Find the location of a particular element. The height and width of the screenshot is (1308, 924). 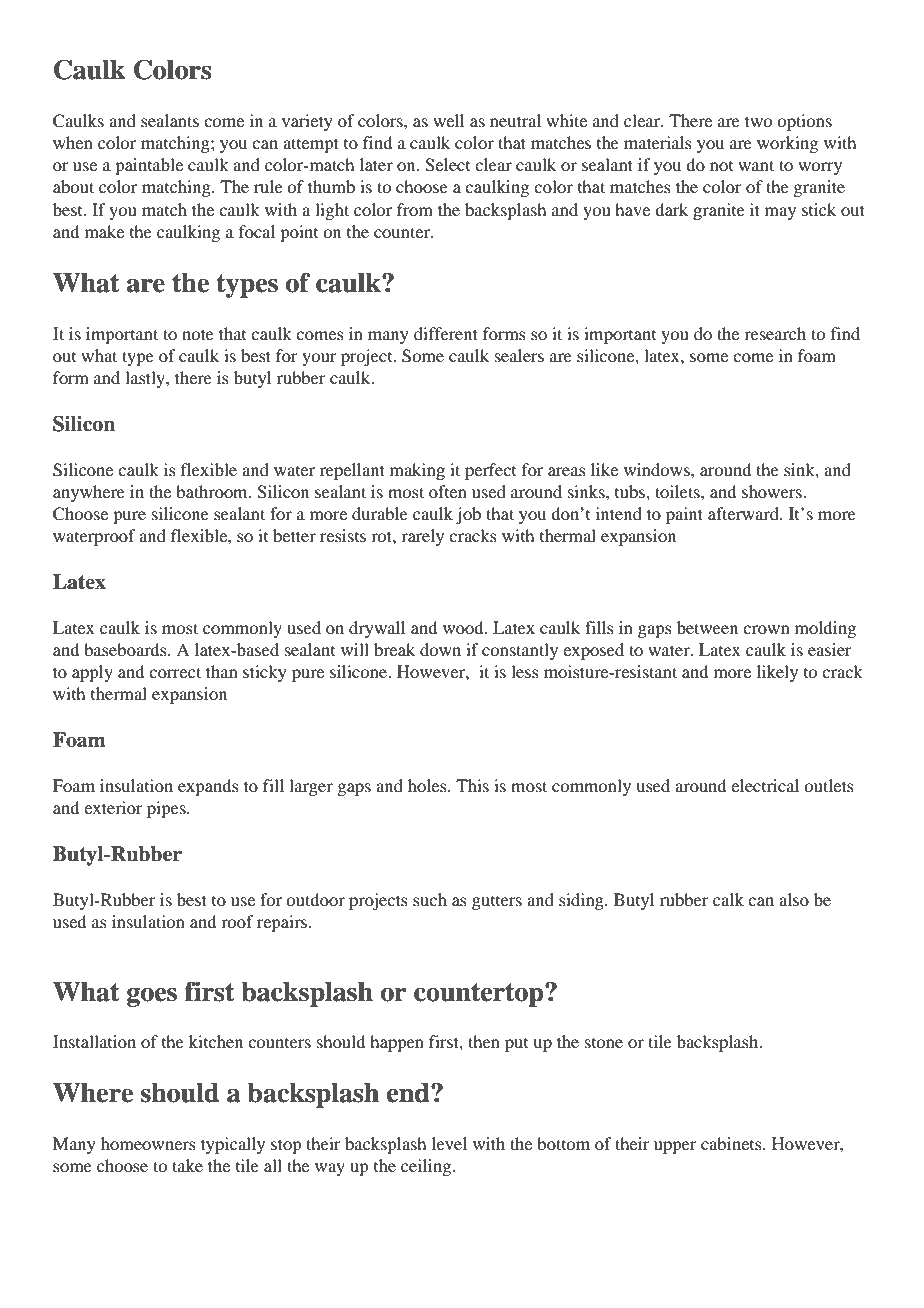

baseboards is located at coordinates (126, 649).
